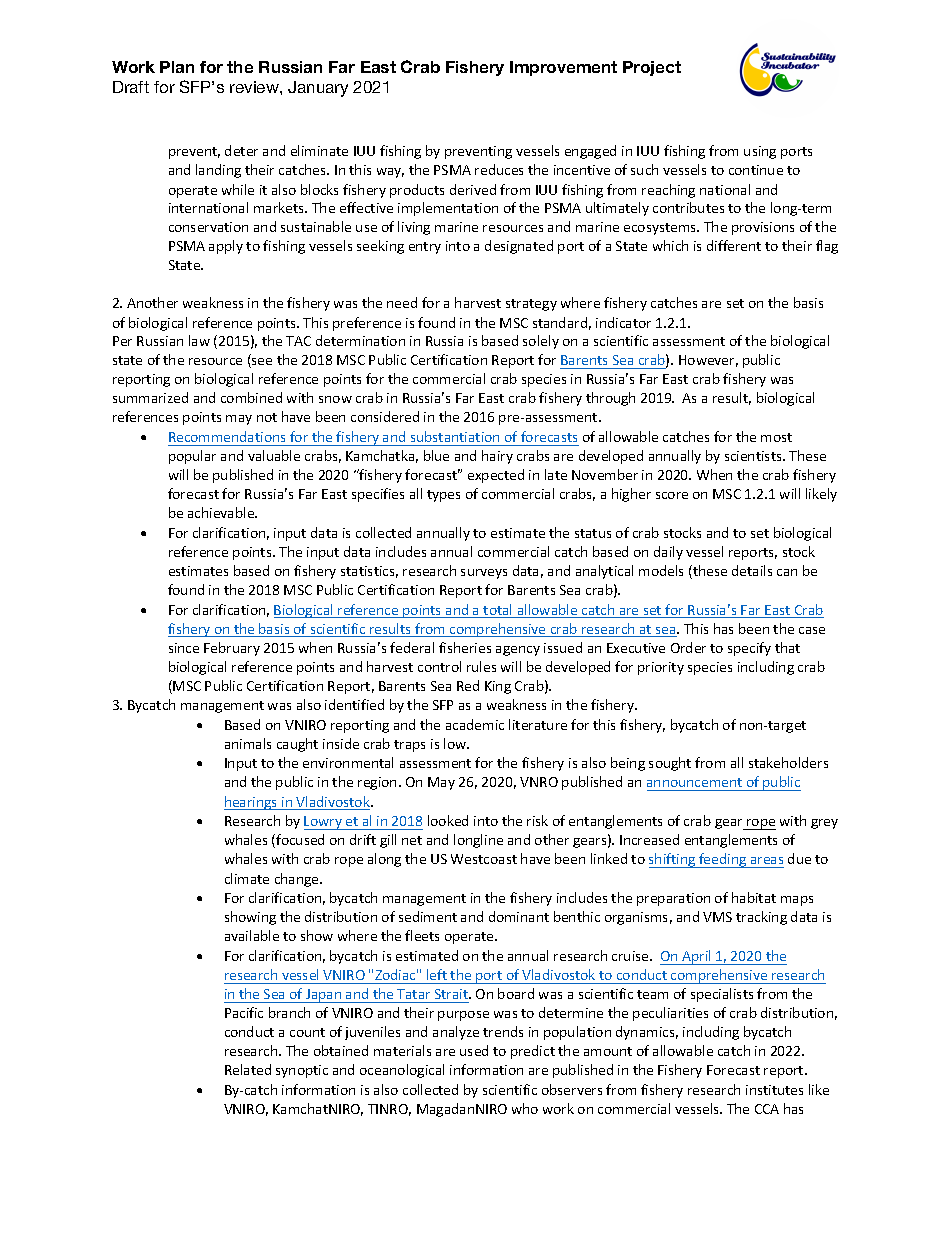  What do you see at coordinates (248, 743) in the document?
I see `animals` at bounding box center [248, 743].
